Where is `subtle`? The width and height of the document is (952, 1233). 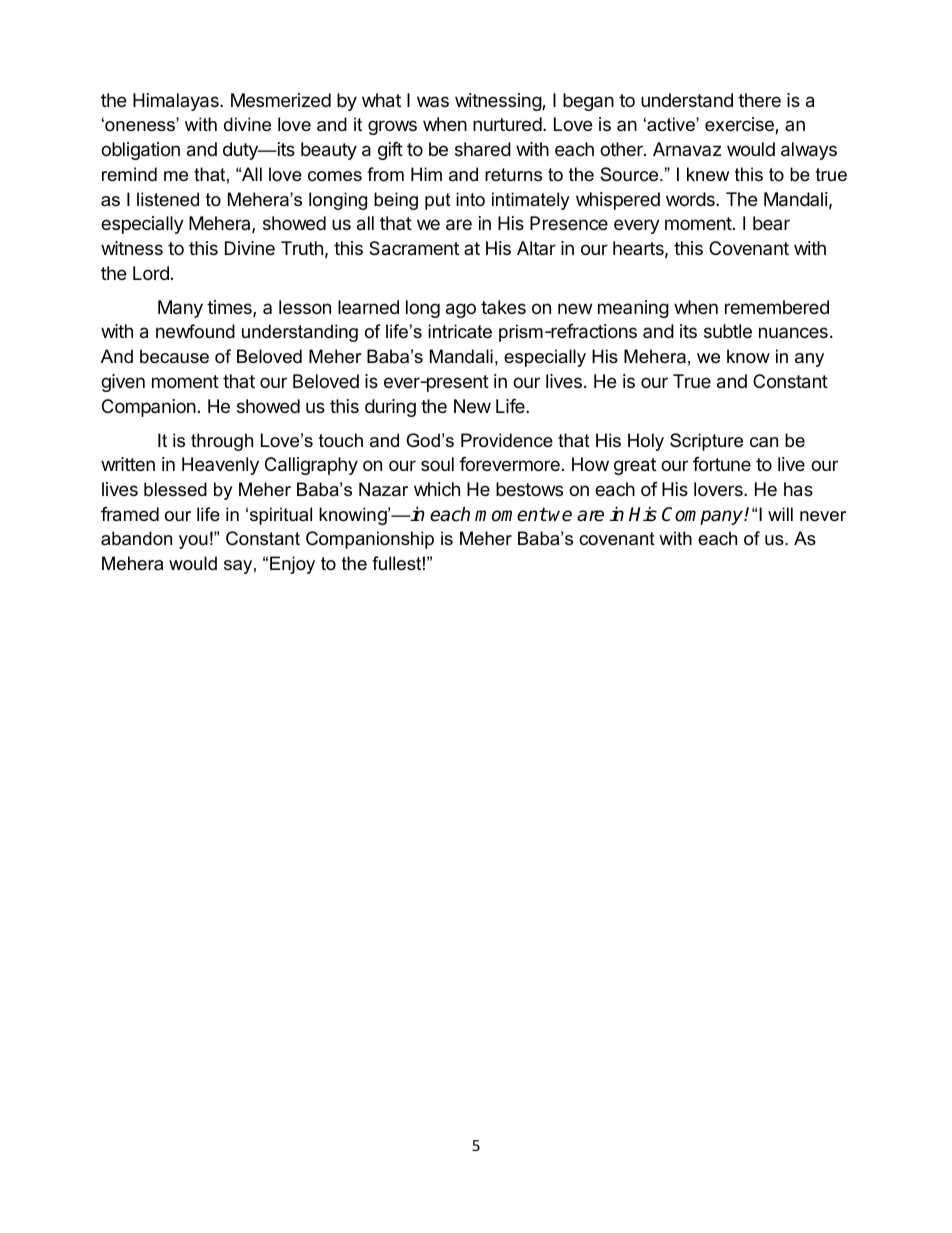 subtle is located at coordinates (728, 331).
